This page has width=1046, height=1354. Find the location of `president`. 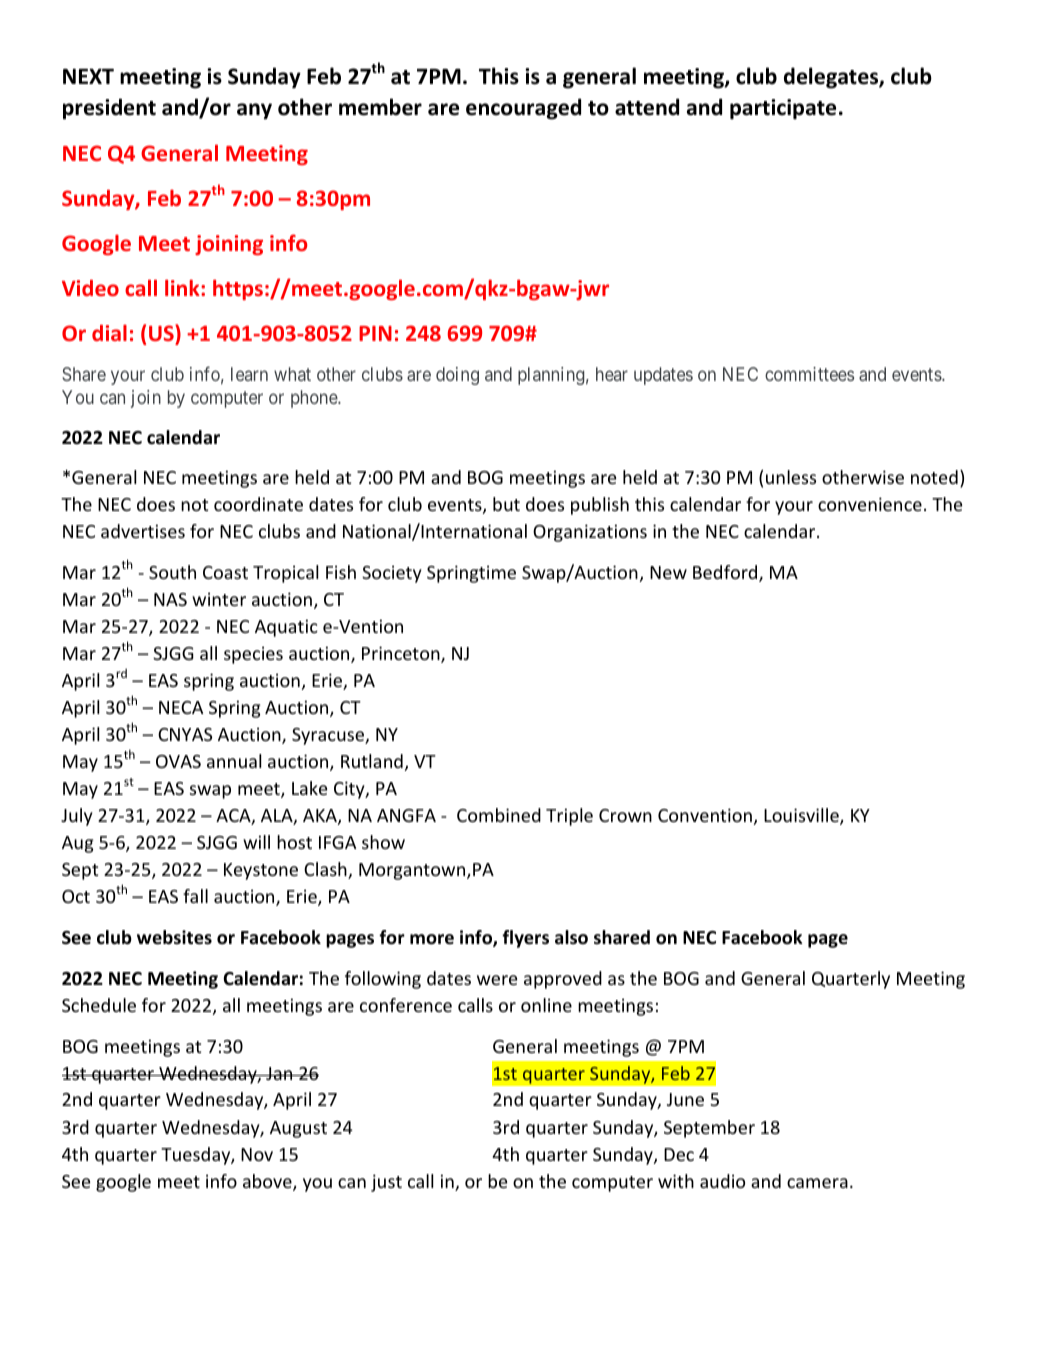

president is located at coordinates (109, 109).
